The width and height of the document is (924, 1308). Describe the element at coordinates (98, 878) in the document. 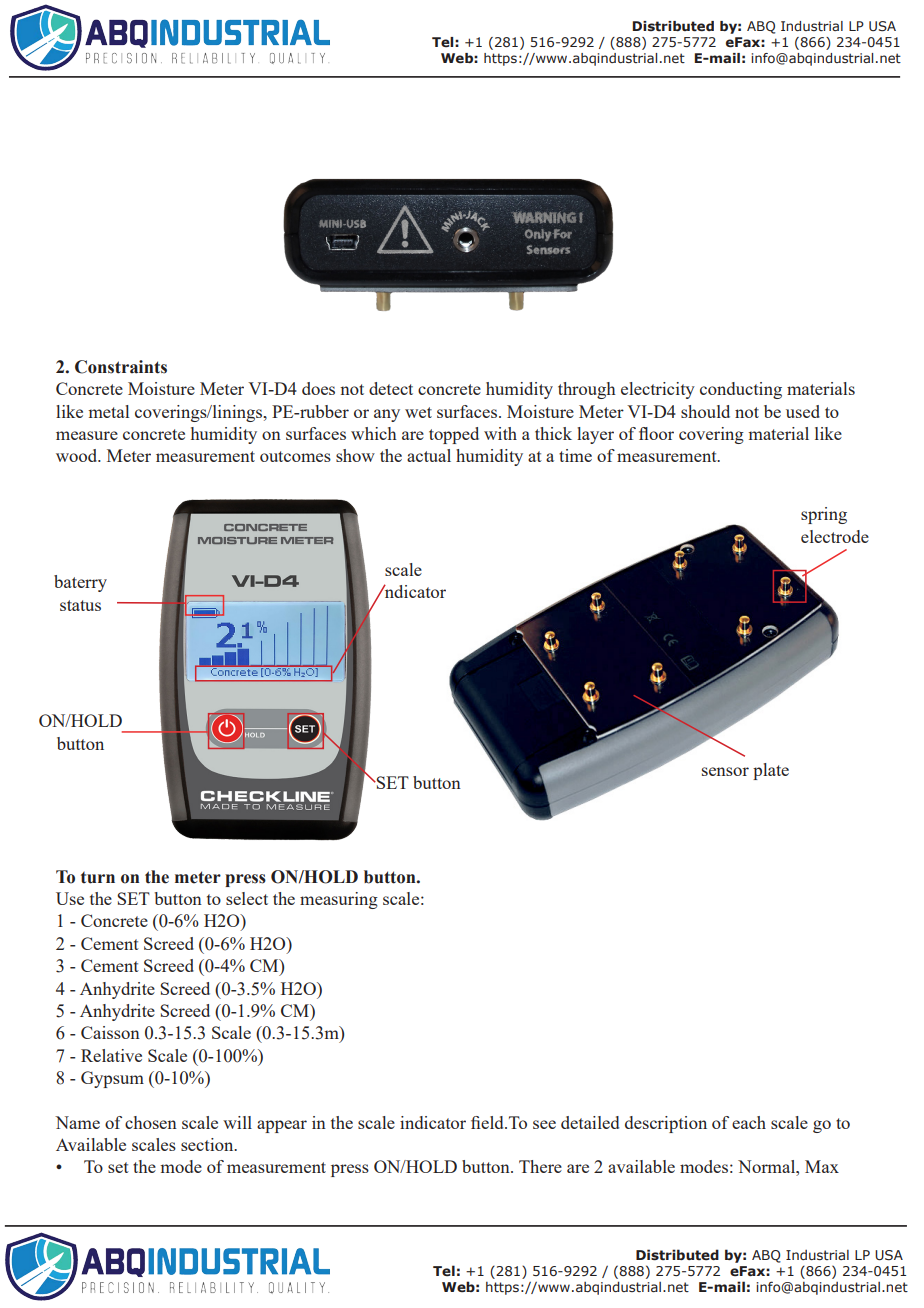

I see `turn` at that location.
